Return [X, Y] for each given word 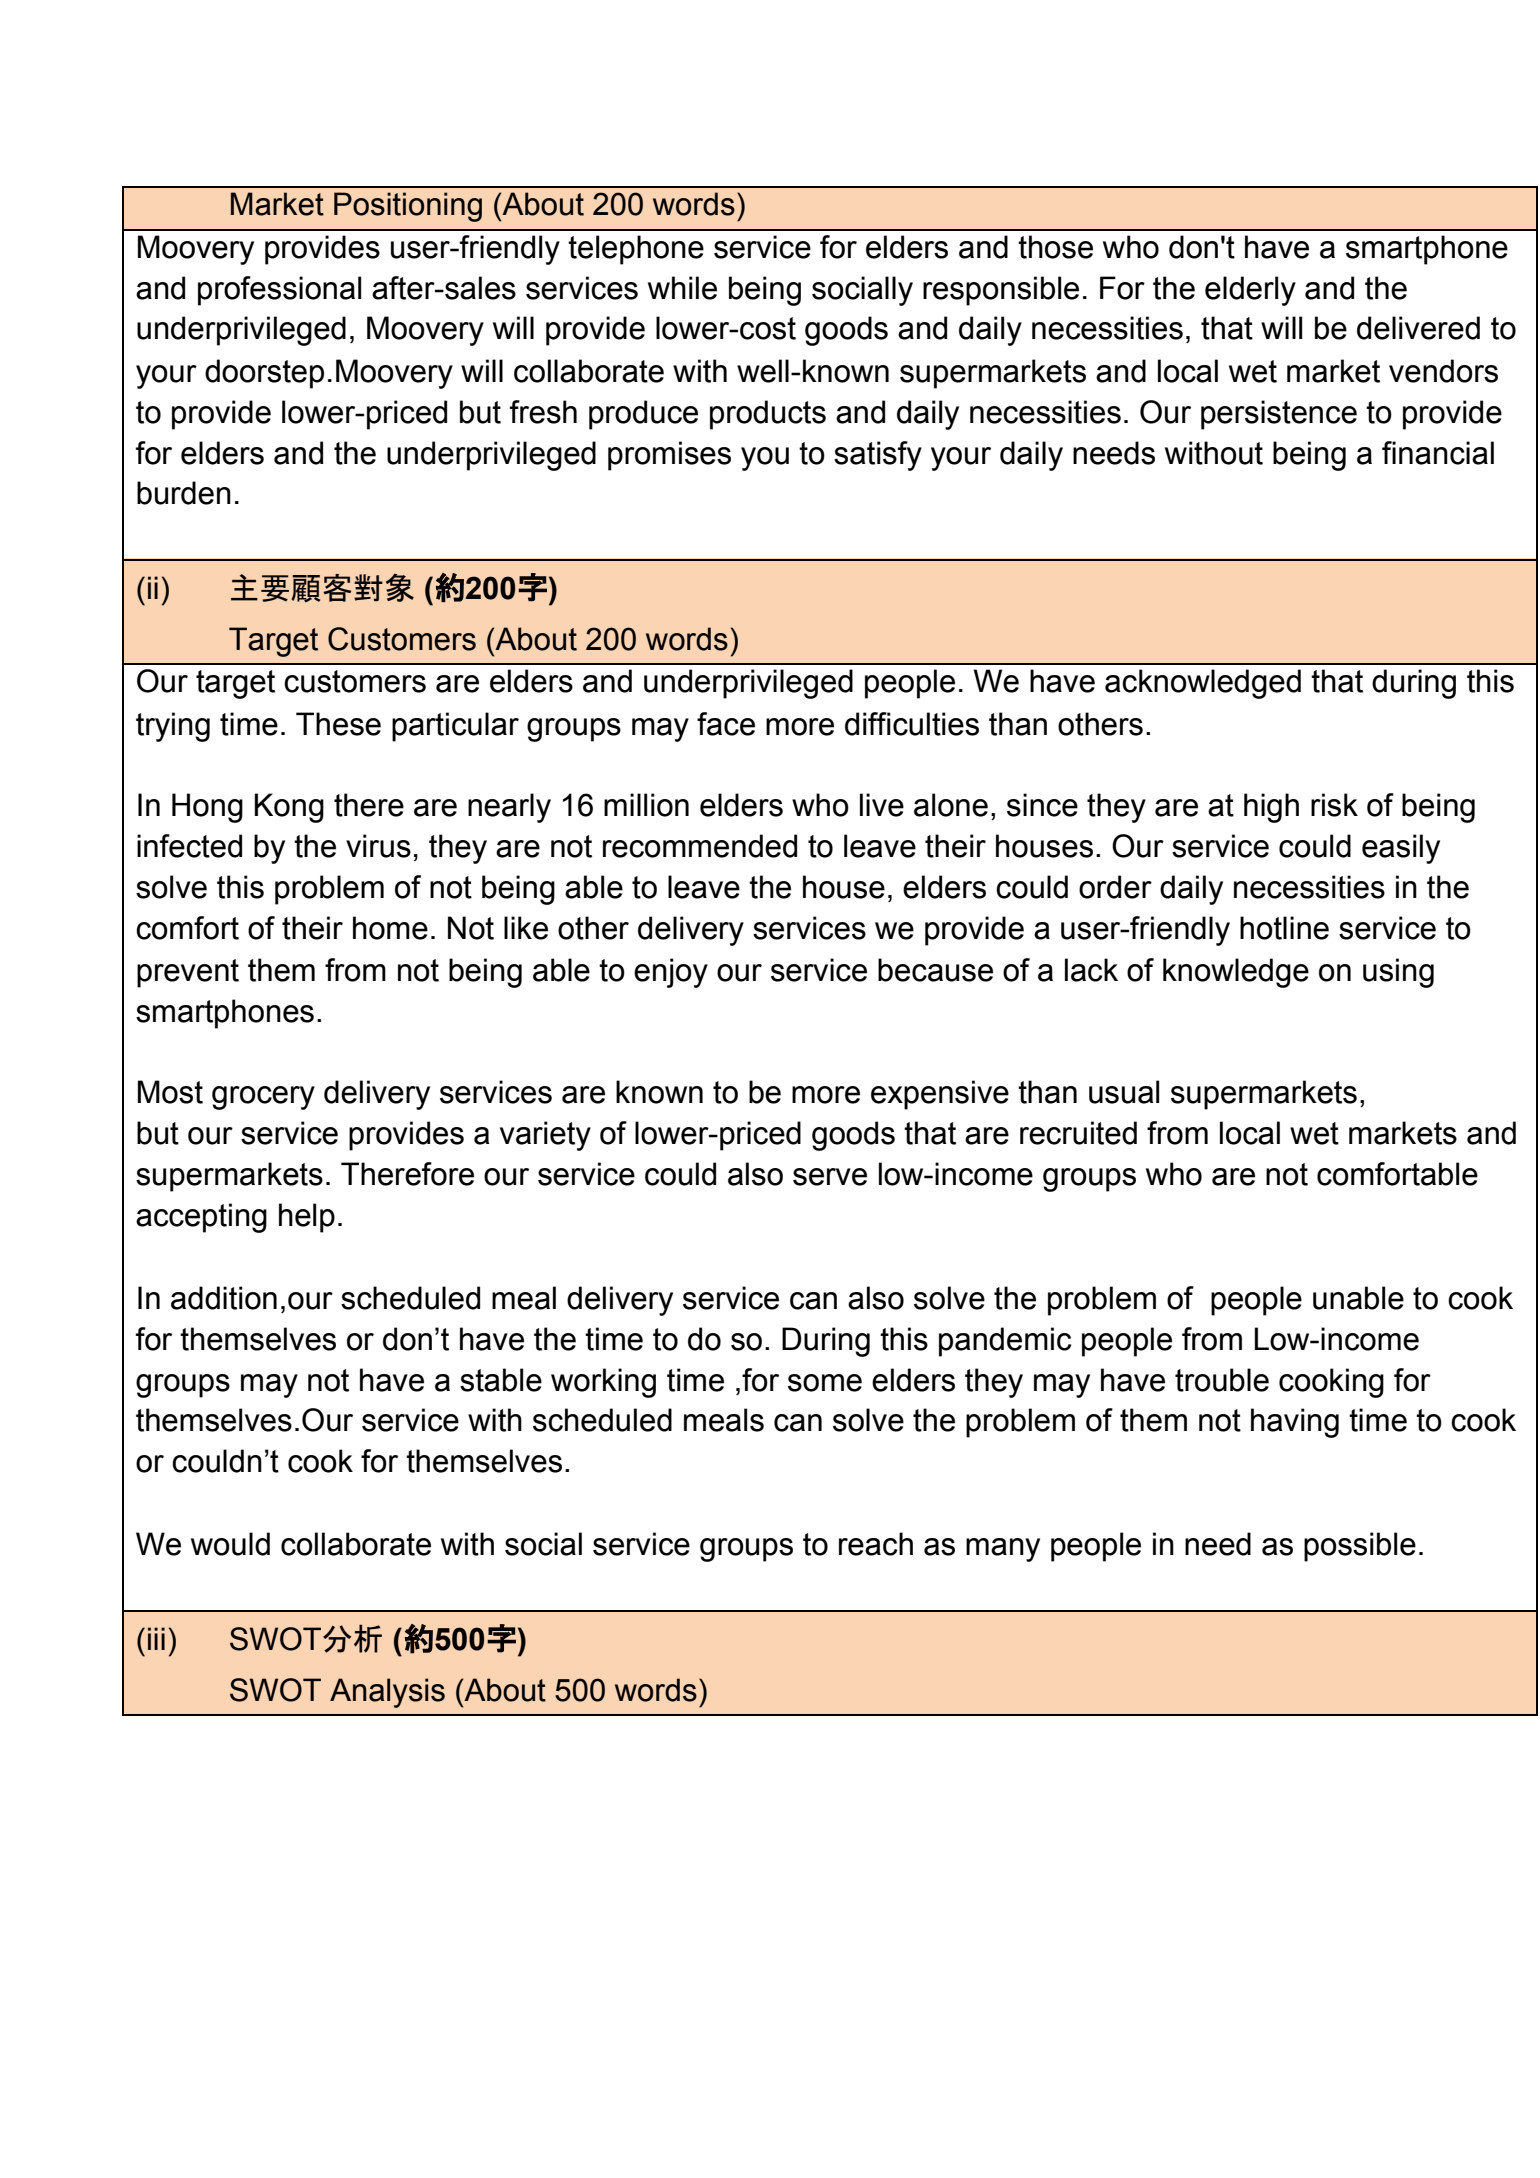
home [390, 928]
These [338, 724]
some [825, 1383]
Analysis [387, 1693]
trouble [1222, 1380]
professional [279, 291]
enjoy [671, 973]
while [682, 288]
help [307, 1218]
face [726, 724]
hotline [1284, 928]
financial [1438, 453]
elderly [1250, 291]
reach [876, 1544]
